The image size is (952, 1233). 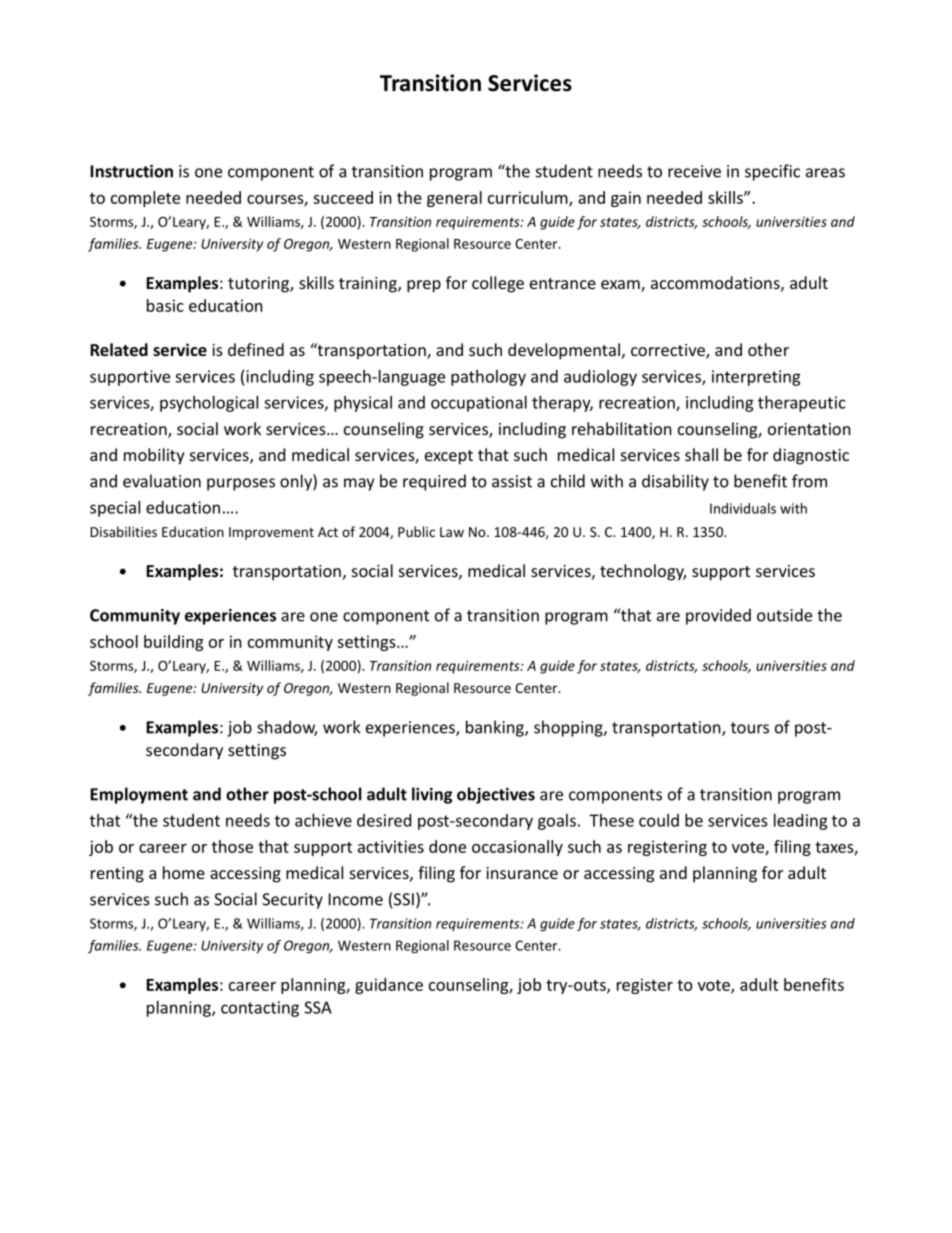 What do you see at coordinates (756, 378) in the document?
I see `interpreting` at bounding box center [756, 378].
